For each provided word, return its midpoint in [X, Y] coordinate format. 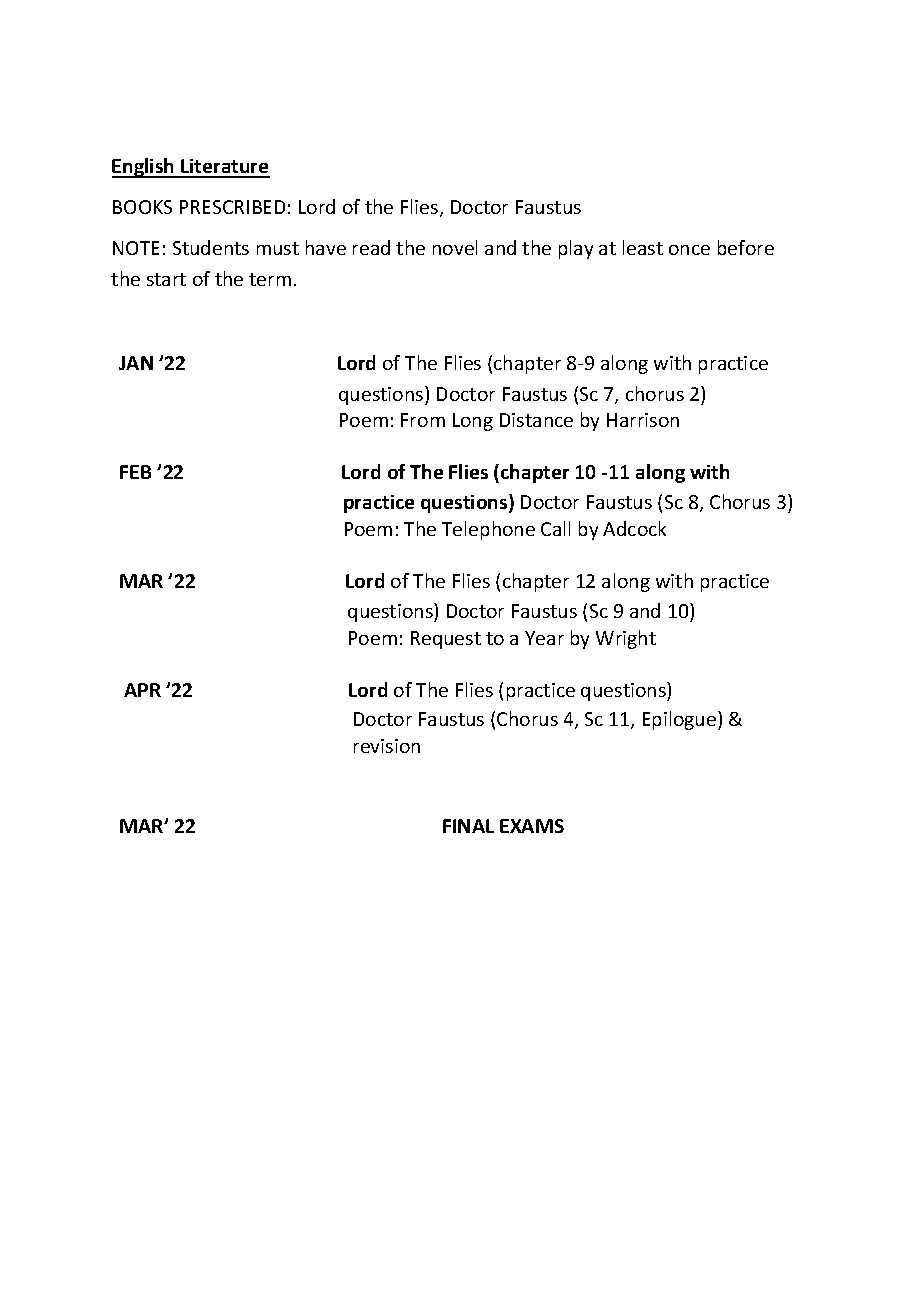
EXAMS [532, 826]
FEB [135, 472]
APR [142, 690]
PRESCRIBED [232, 207]
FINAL [468, 826]
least [643, 247]
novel [455, 247]
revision [387, 746]
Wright [626, 639]
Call [555, 528]
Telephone [488, 530]
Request [446, 640]
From [423, 420]
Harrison [643, 420]
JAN [136, 363]
